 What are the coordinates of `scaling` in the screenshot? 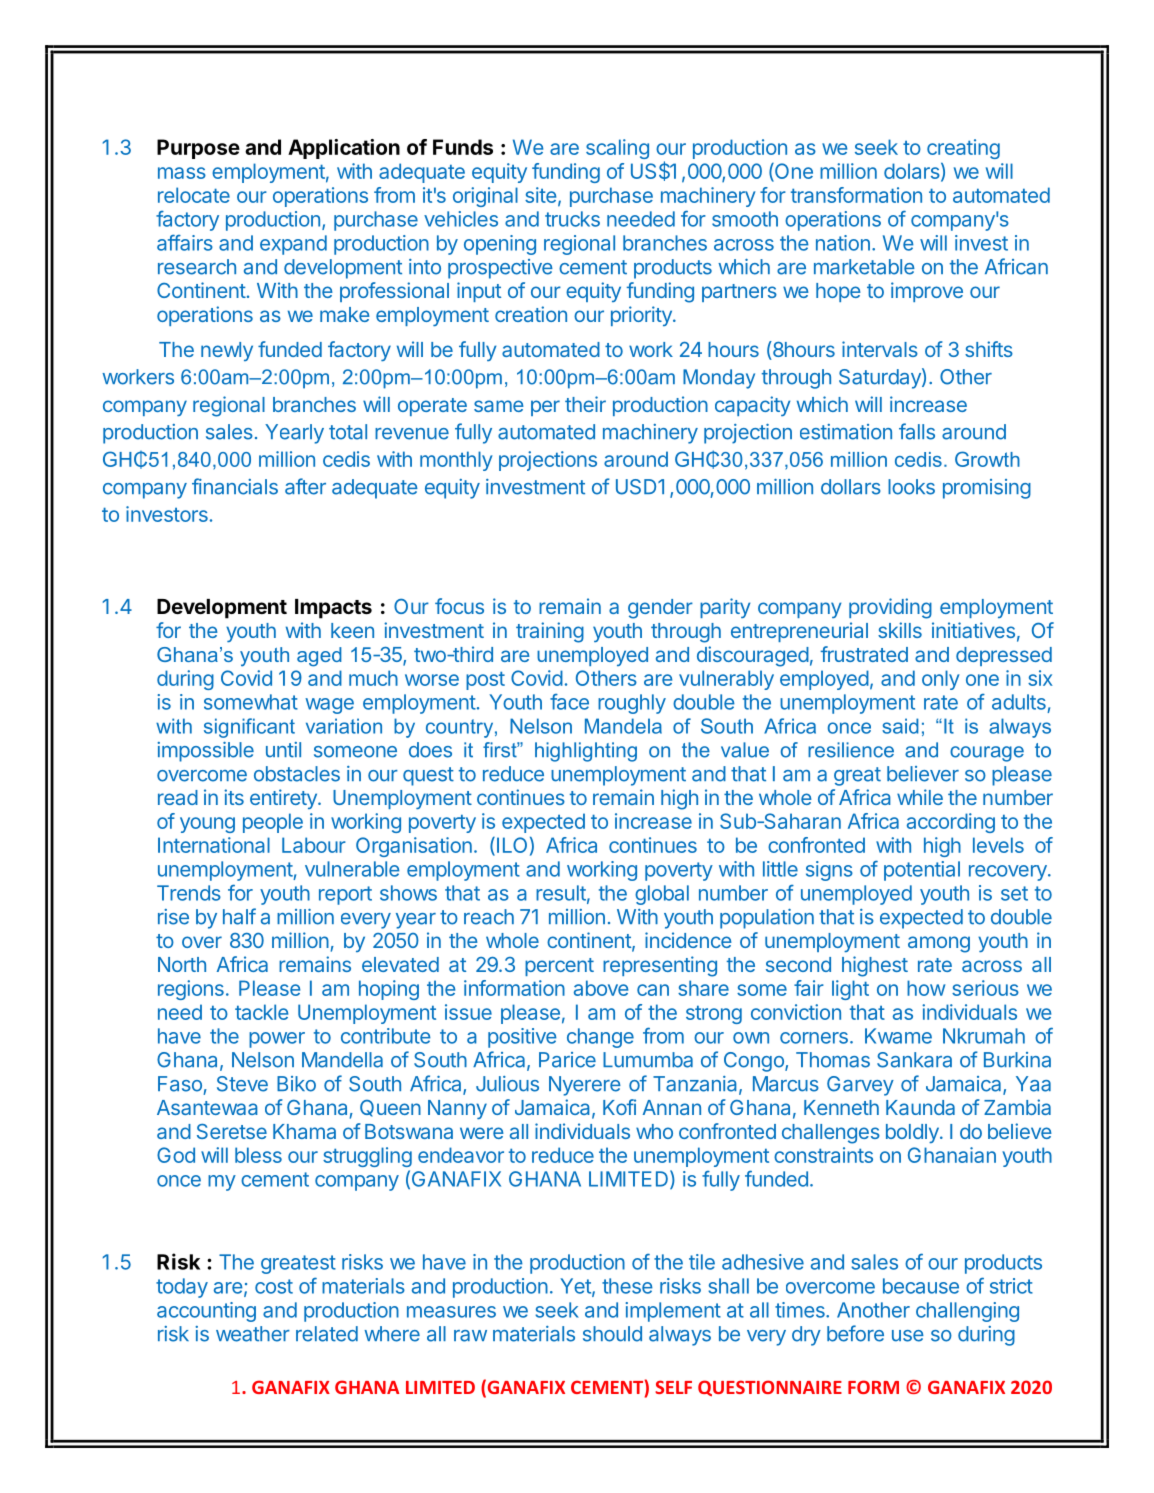 It's located at (617, 149).
